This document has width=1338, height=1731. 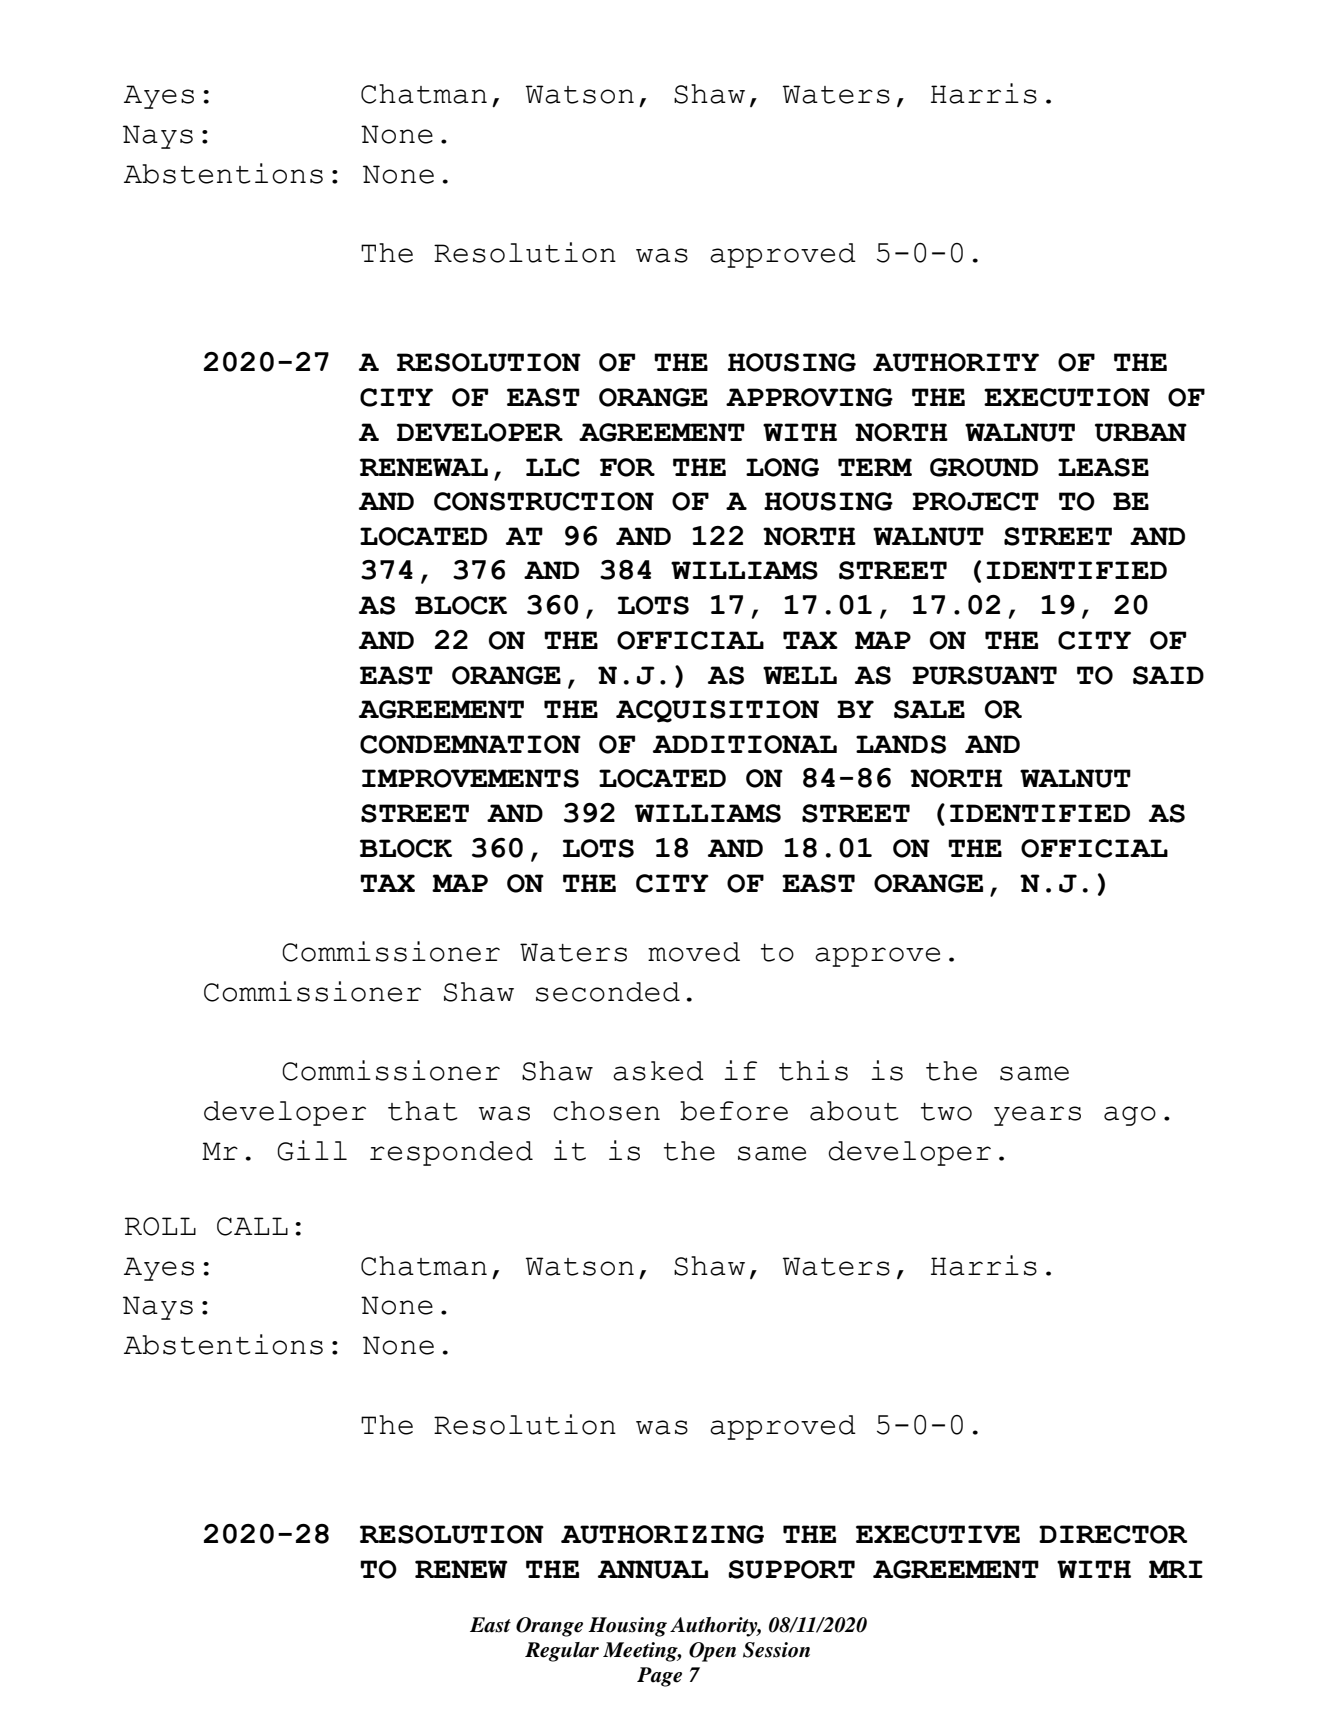 What do you see at coordinates (312, 1150) in the document?
I see `Gill` at bounding box center [312, 1150].
